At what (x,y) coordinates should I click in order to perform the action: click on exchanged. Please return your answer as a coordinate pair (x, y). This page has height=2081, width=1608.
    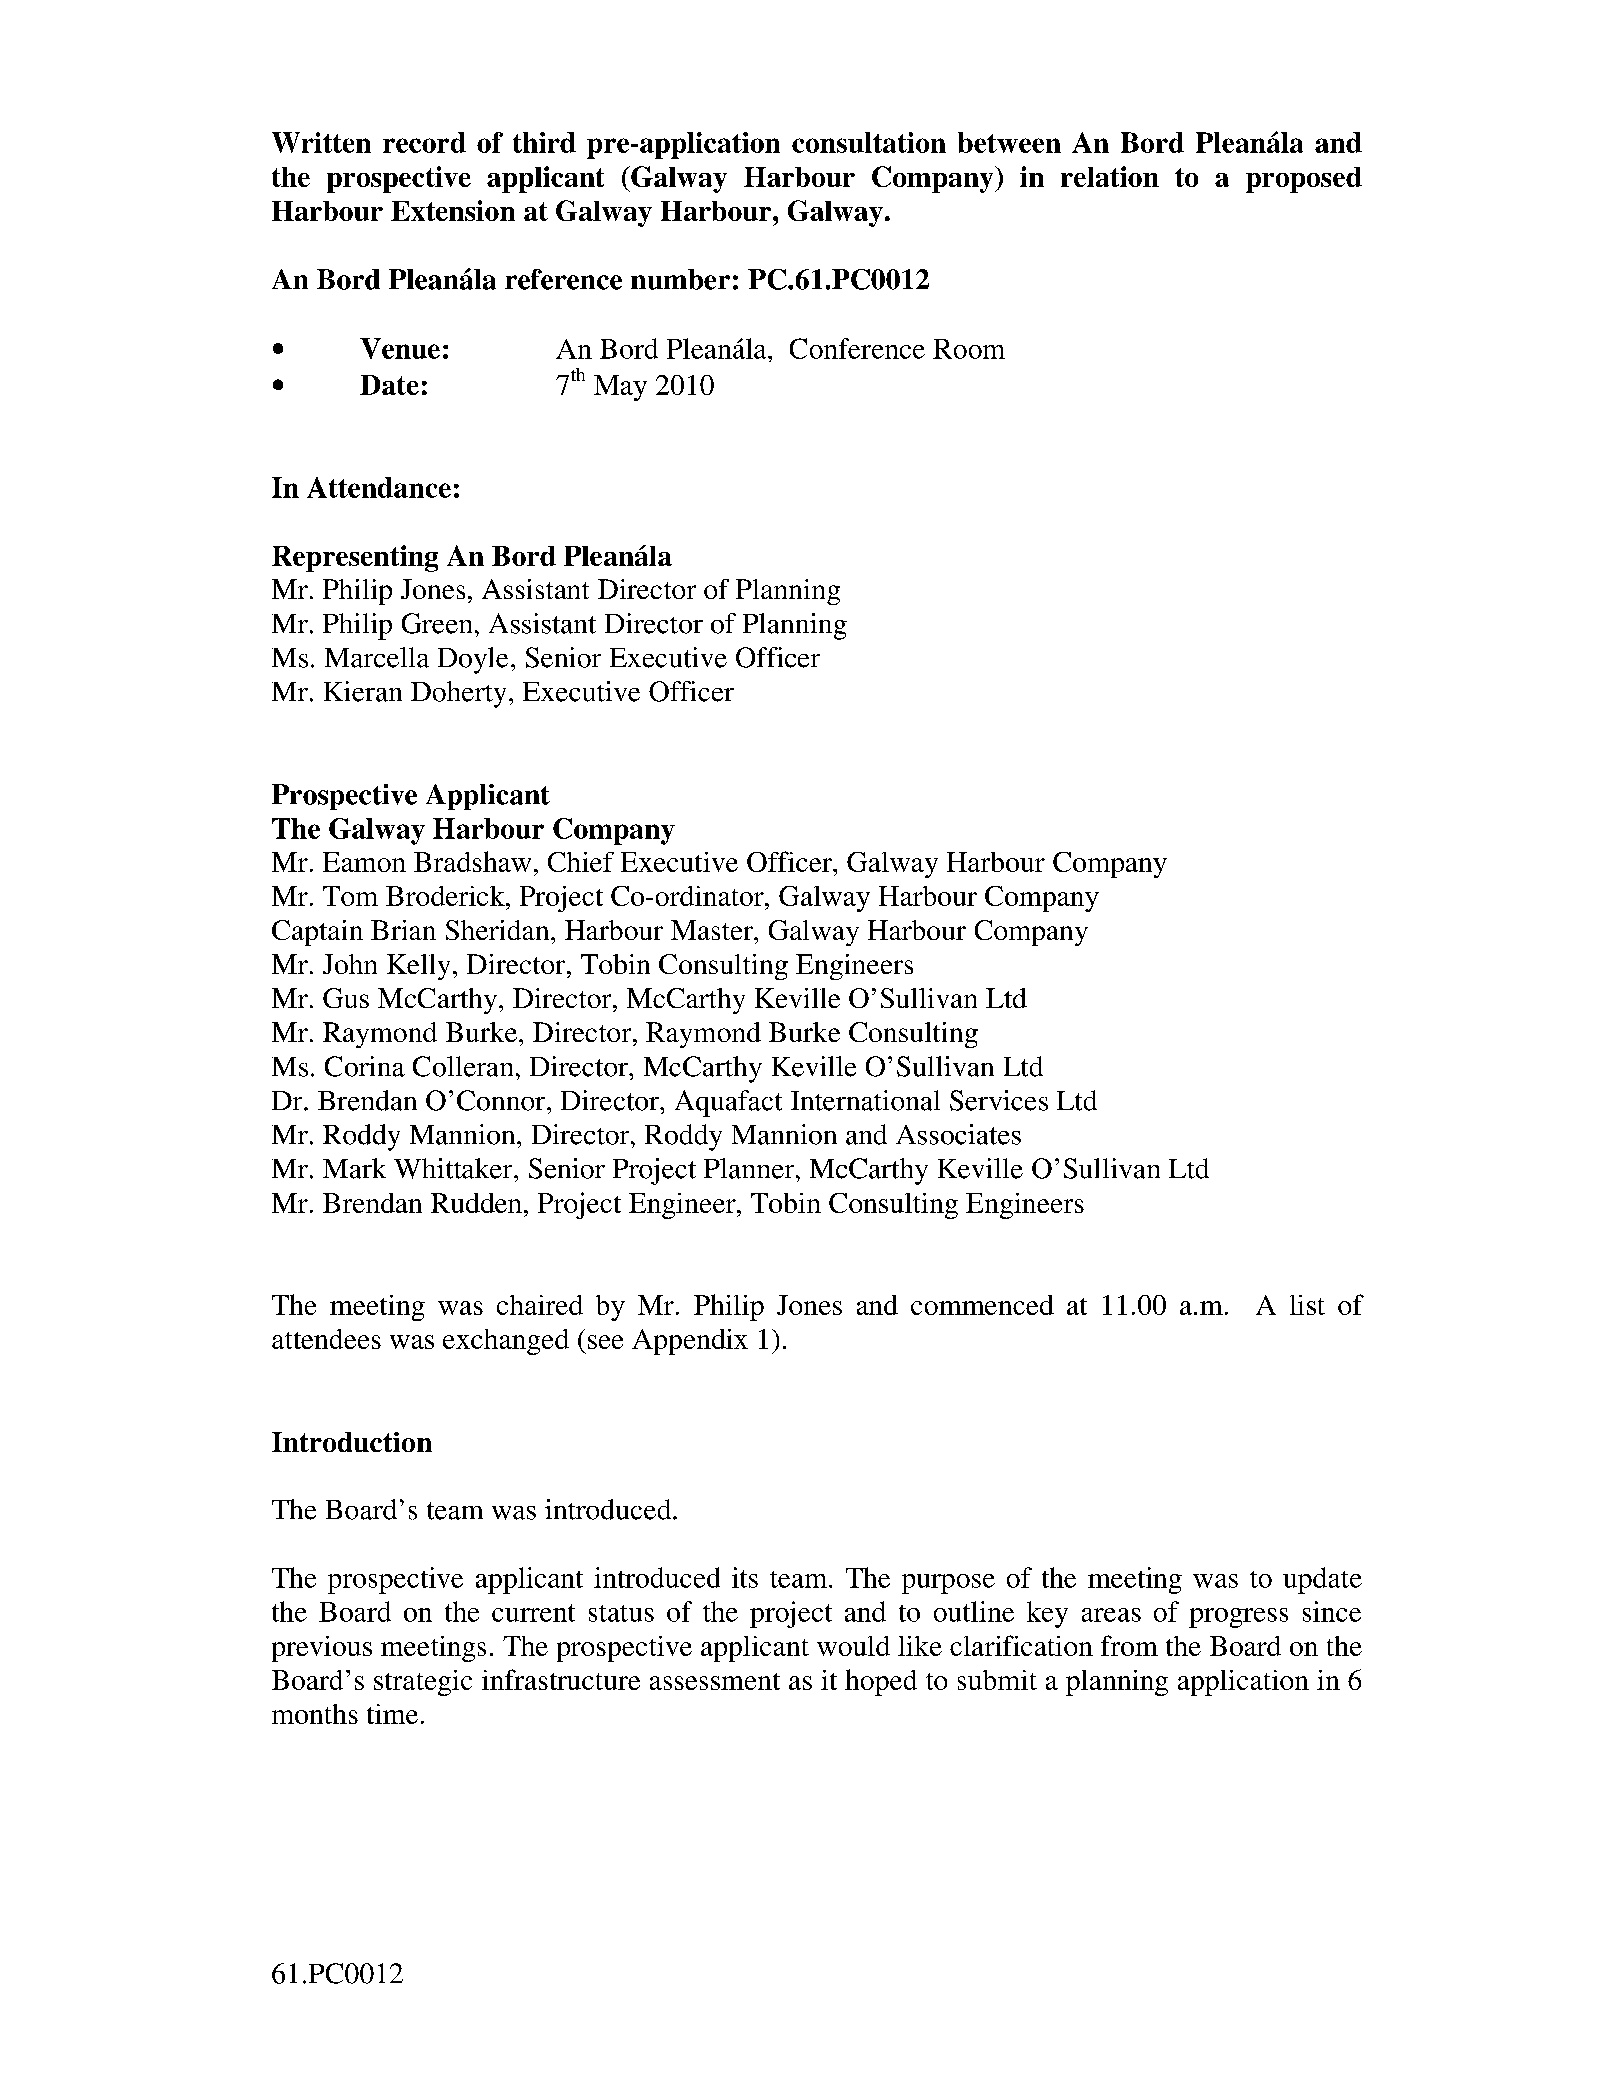
    Looking at the image, I should click on (506, 1342).
